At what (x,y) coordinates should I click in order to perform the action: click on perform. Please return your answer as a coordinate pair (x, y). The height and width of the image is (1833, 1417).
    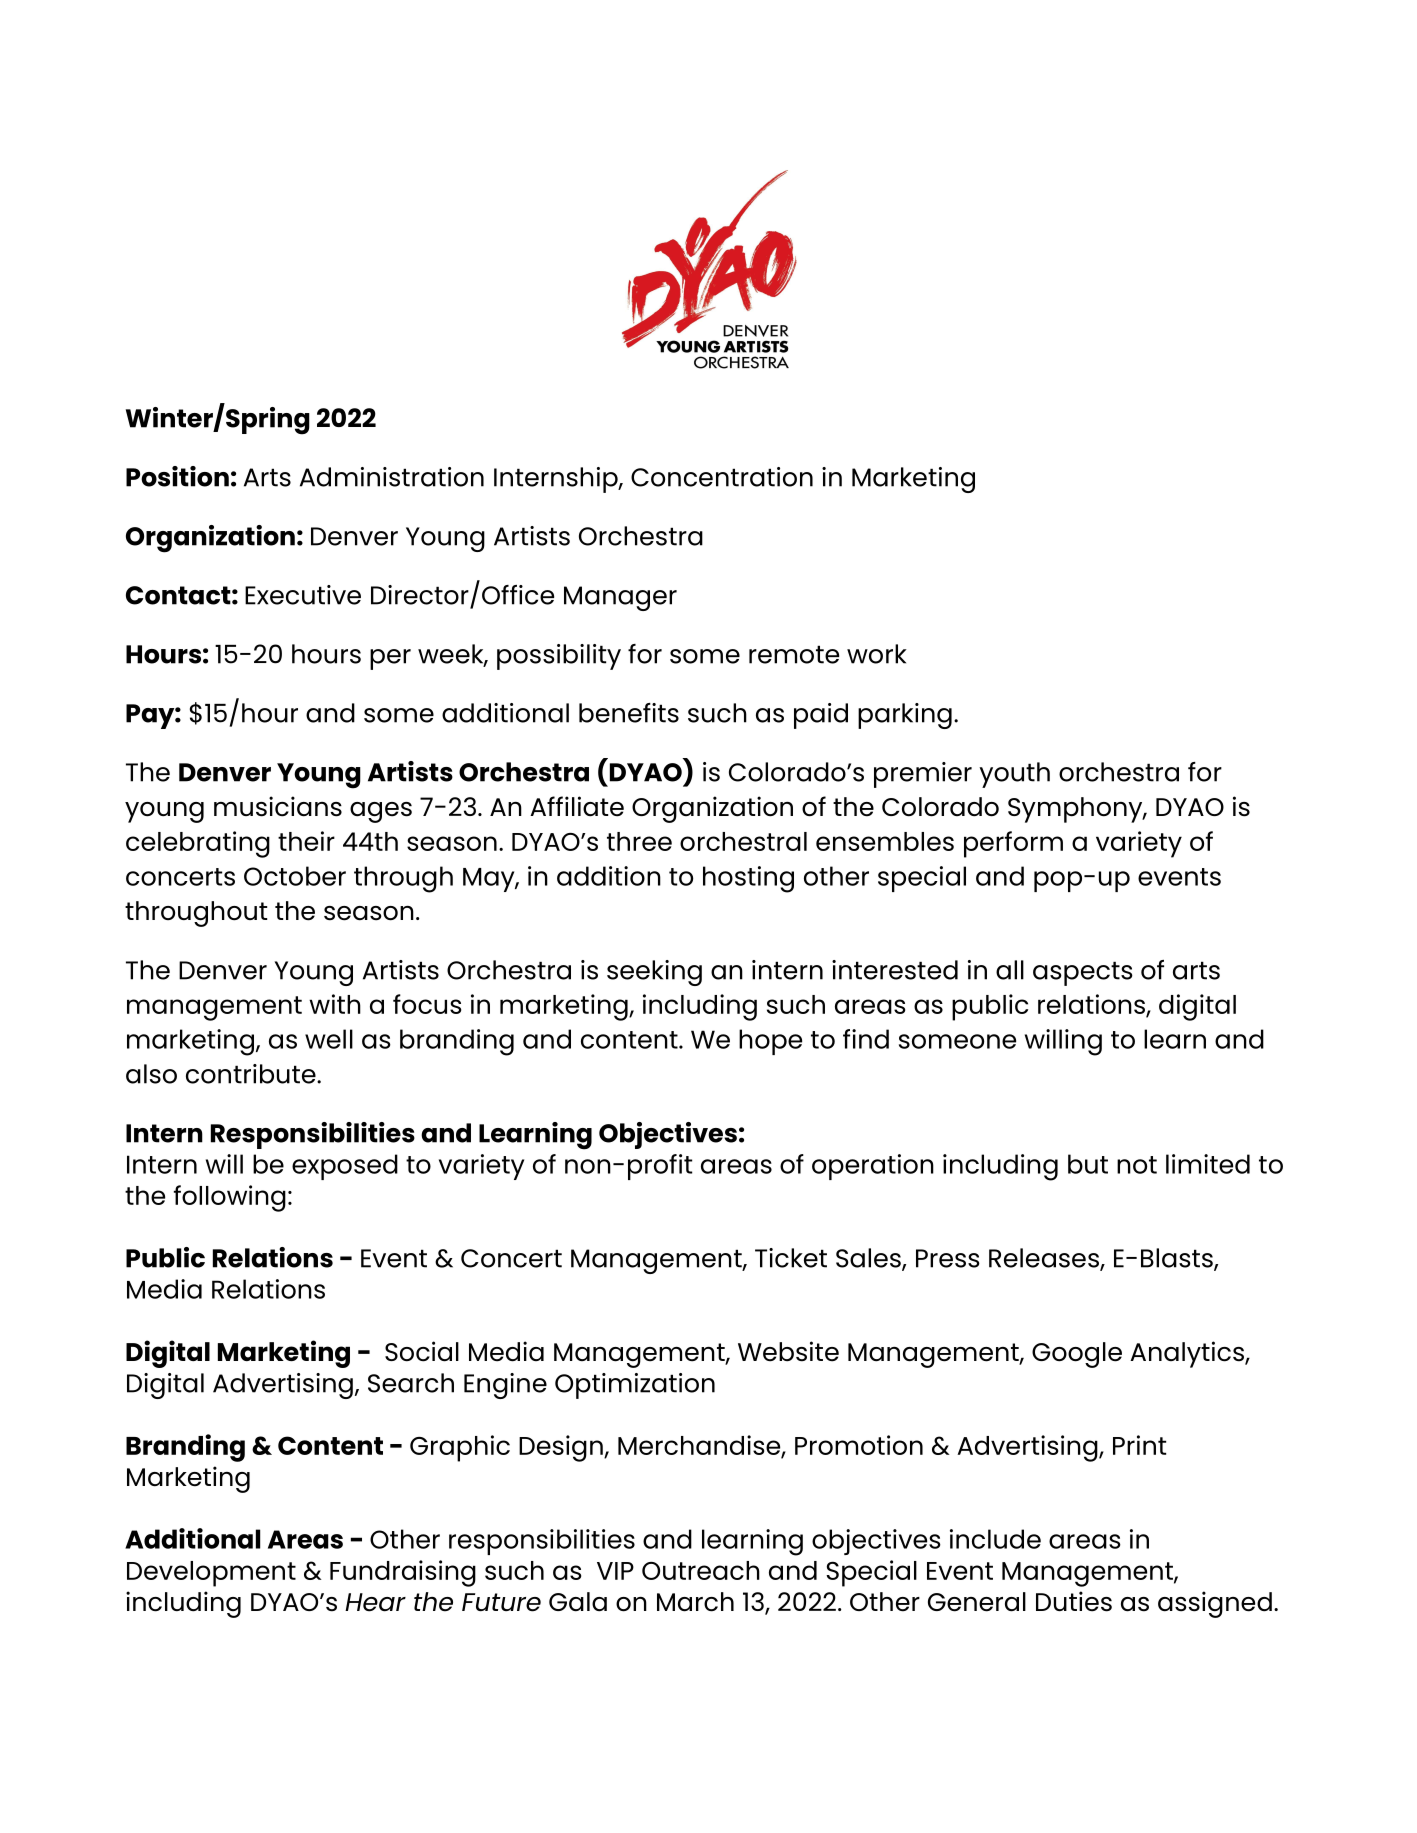
    Looking at the image, I should click on (1013, 844).
